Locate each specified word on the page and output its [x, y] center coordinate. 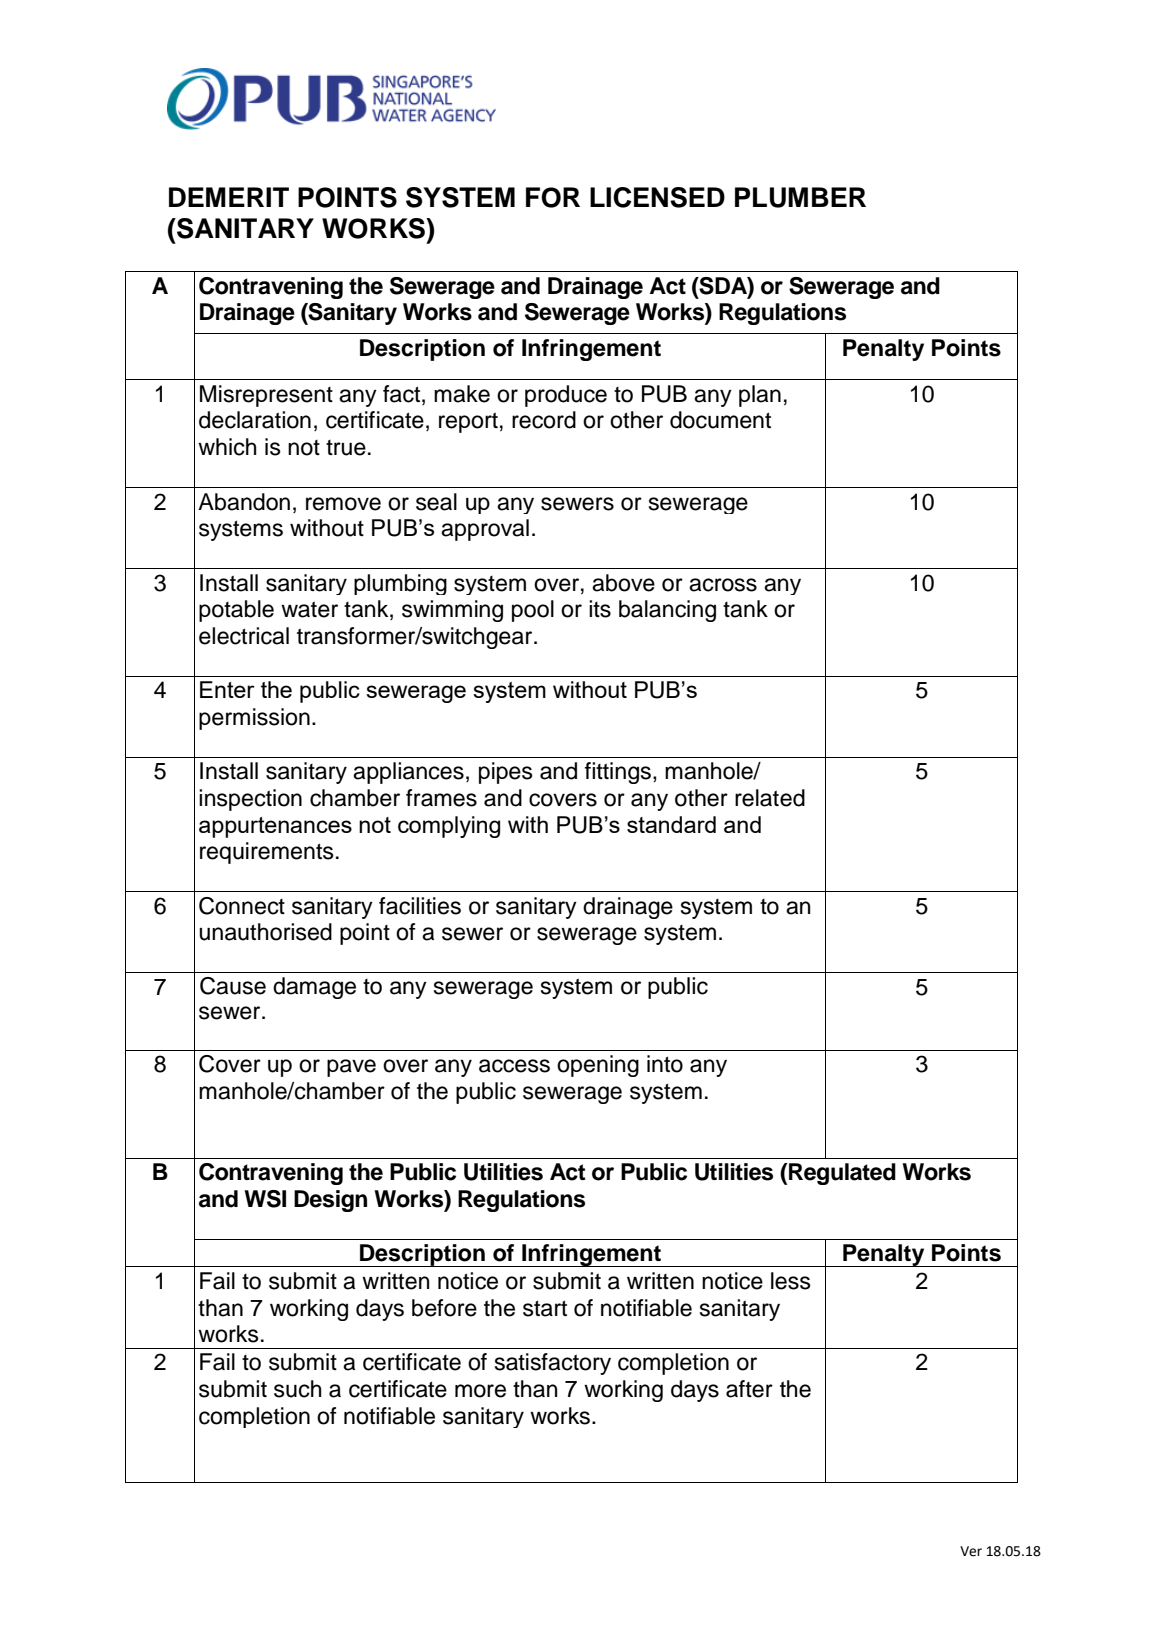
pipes [506, 773]
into [665, 1064]
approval [485, 530]
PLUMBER [800, 197]
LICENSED [657, 197]
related [770, 798]
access [514, 1066]
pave [351, 1068]
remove [343, 504]
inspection [250, 800]
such [298, 1389]
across [723, 585]
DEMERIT [229, 197]
